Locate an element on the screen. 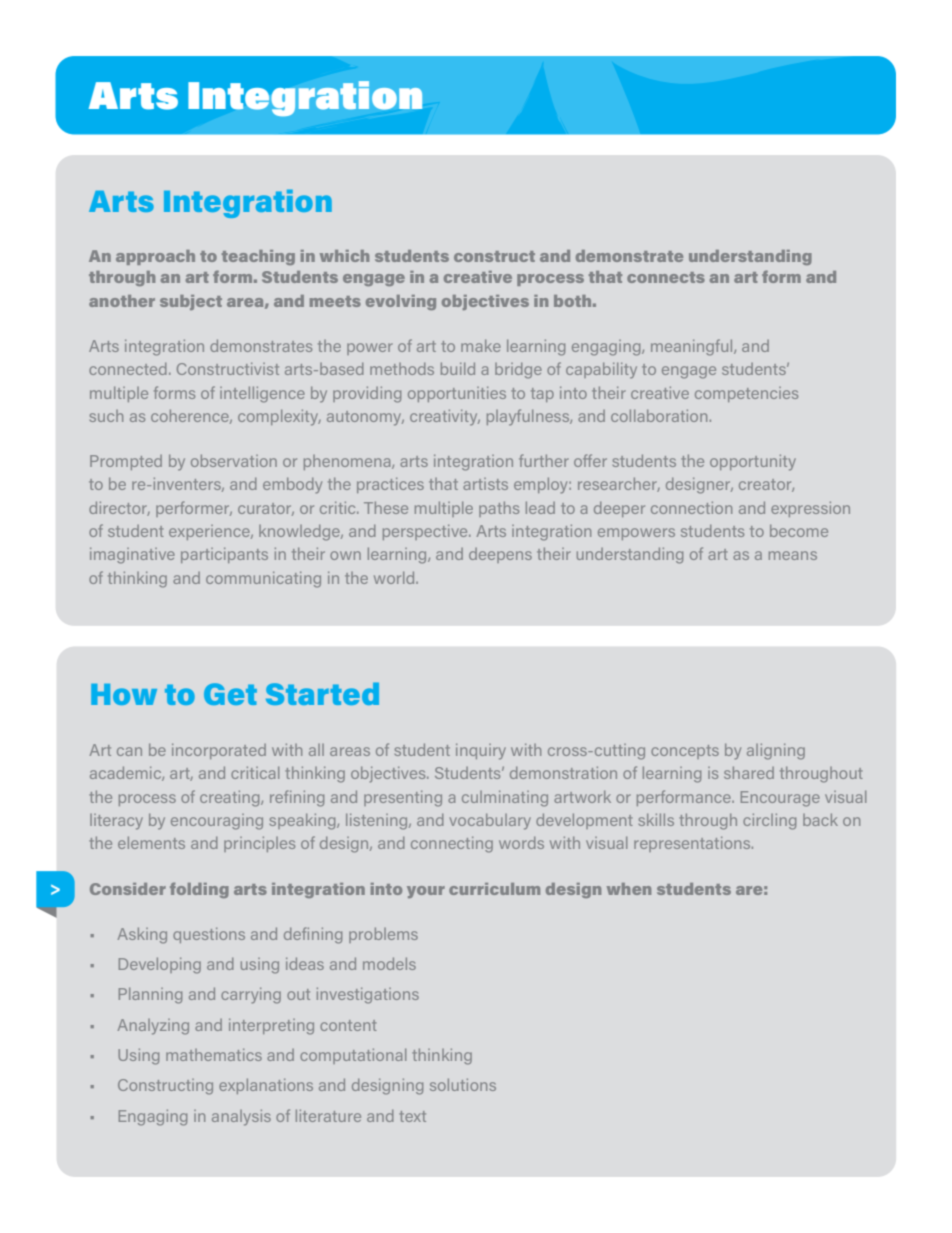 The image size is (952, 1233). connects is located at coordinates (666, 277).
